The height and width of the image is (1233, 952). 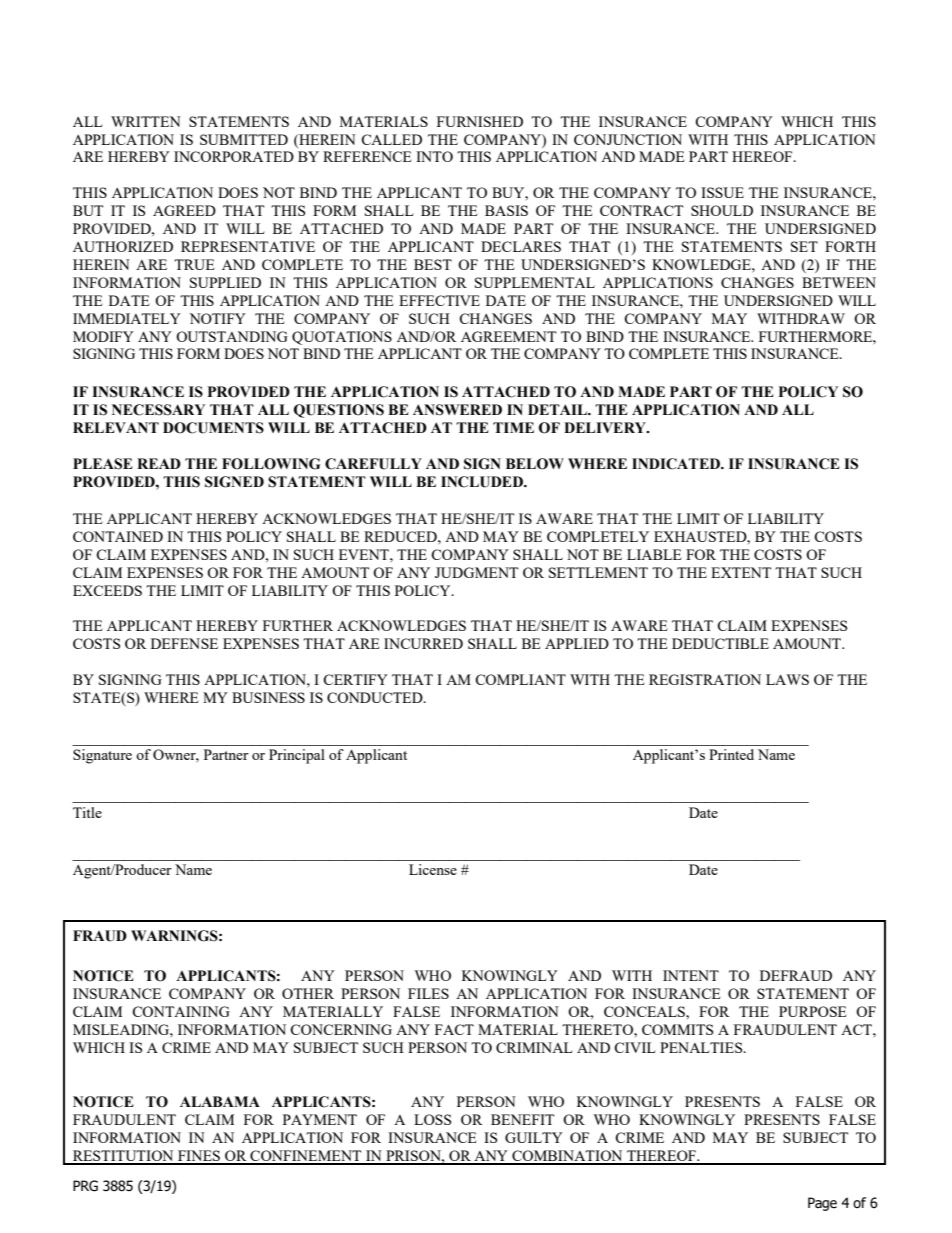 I want to click on WRITTEN, so click(x=146, y=121).
